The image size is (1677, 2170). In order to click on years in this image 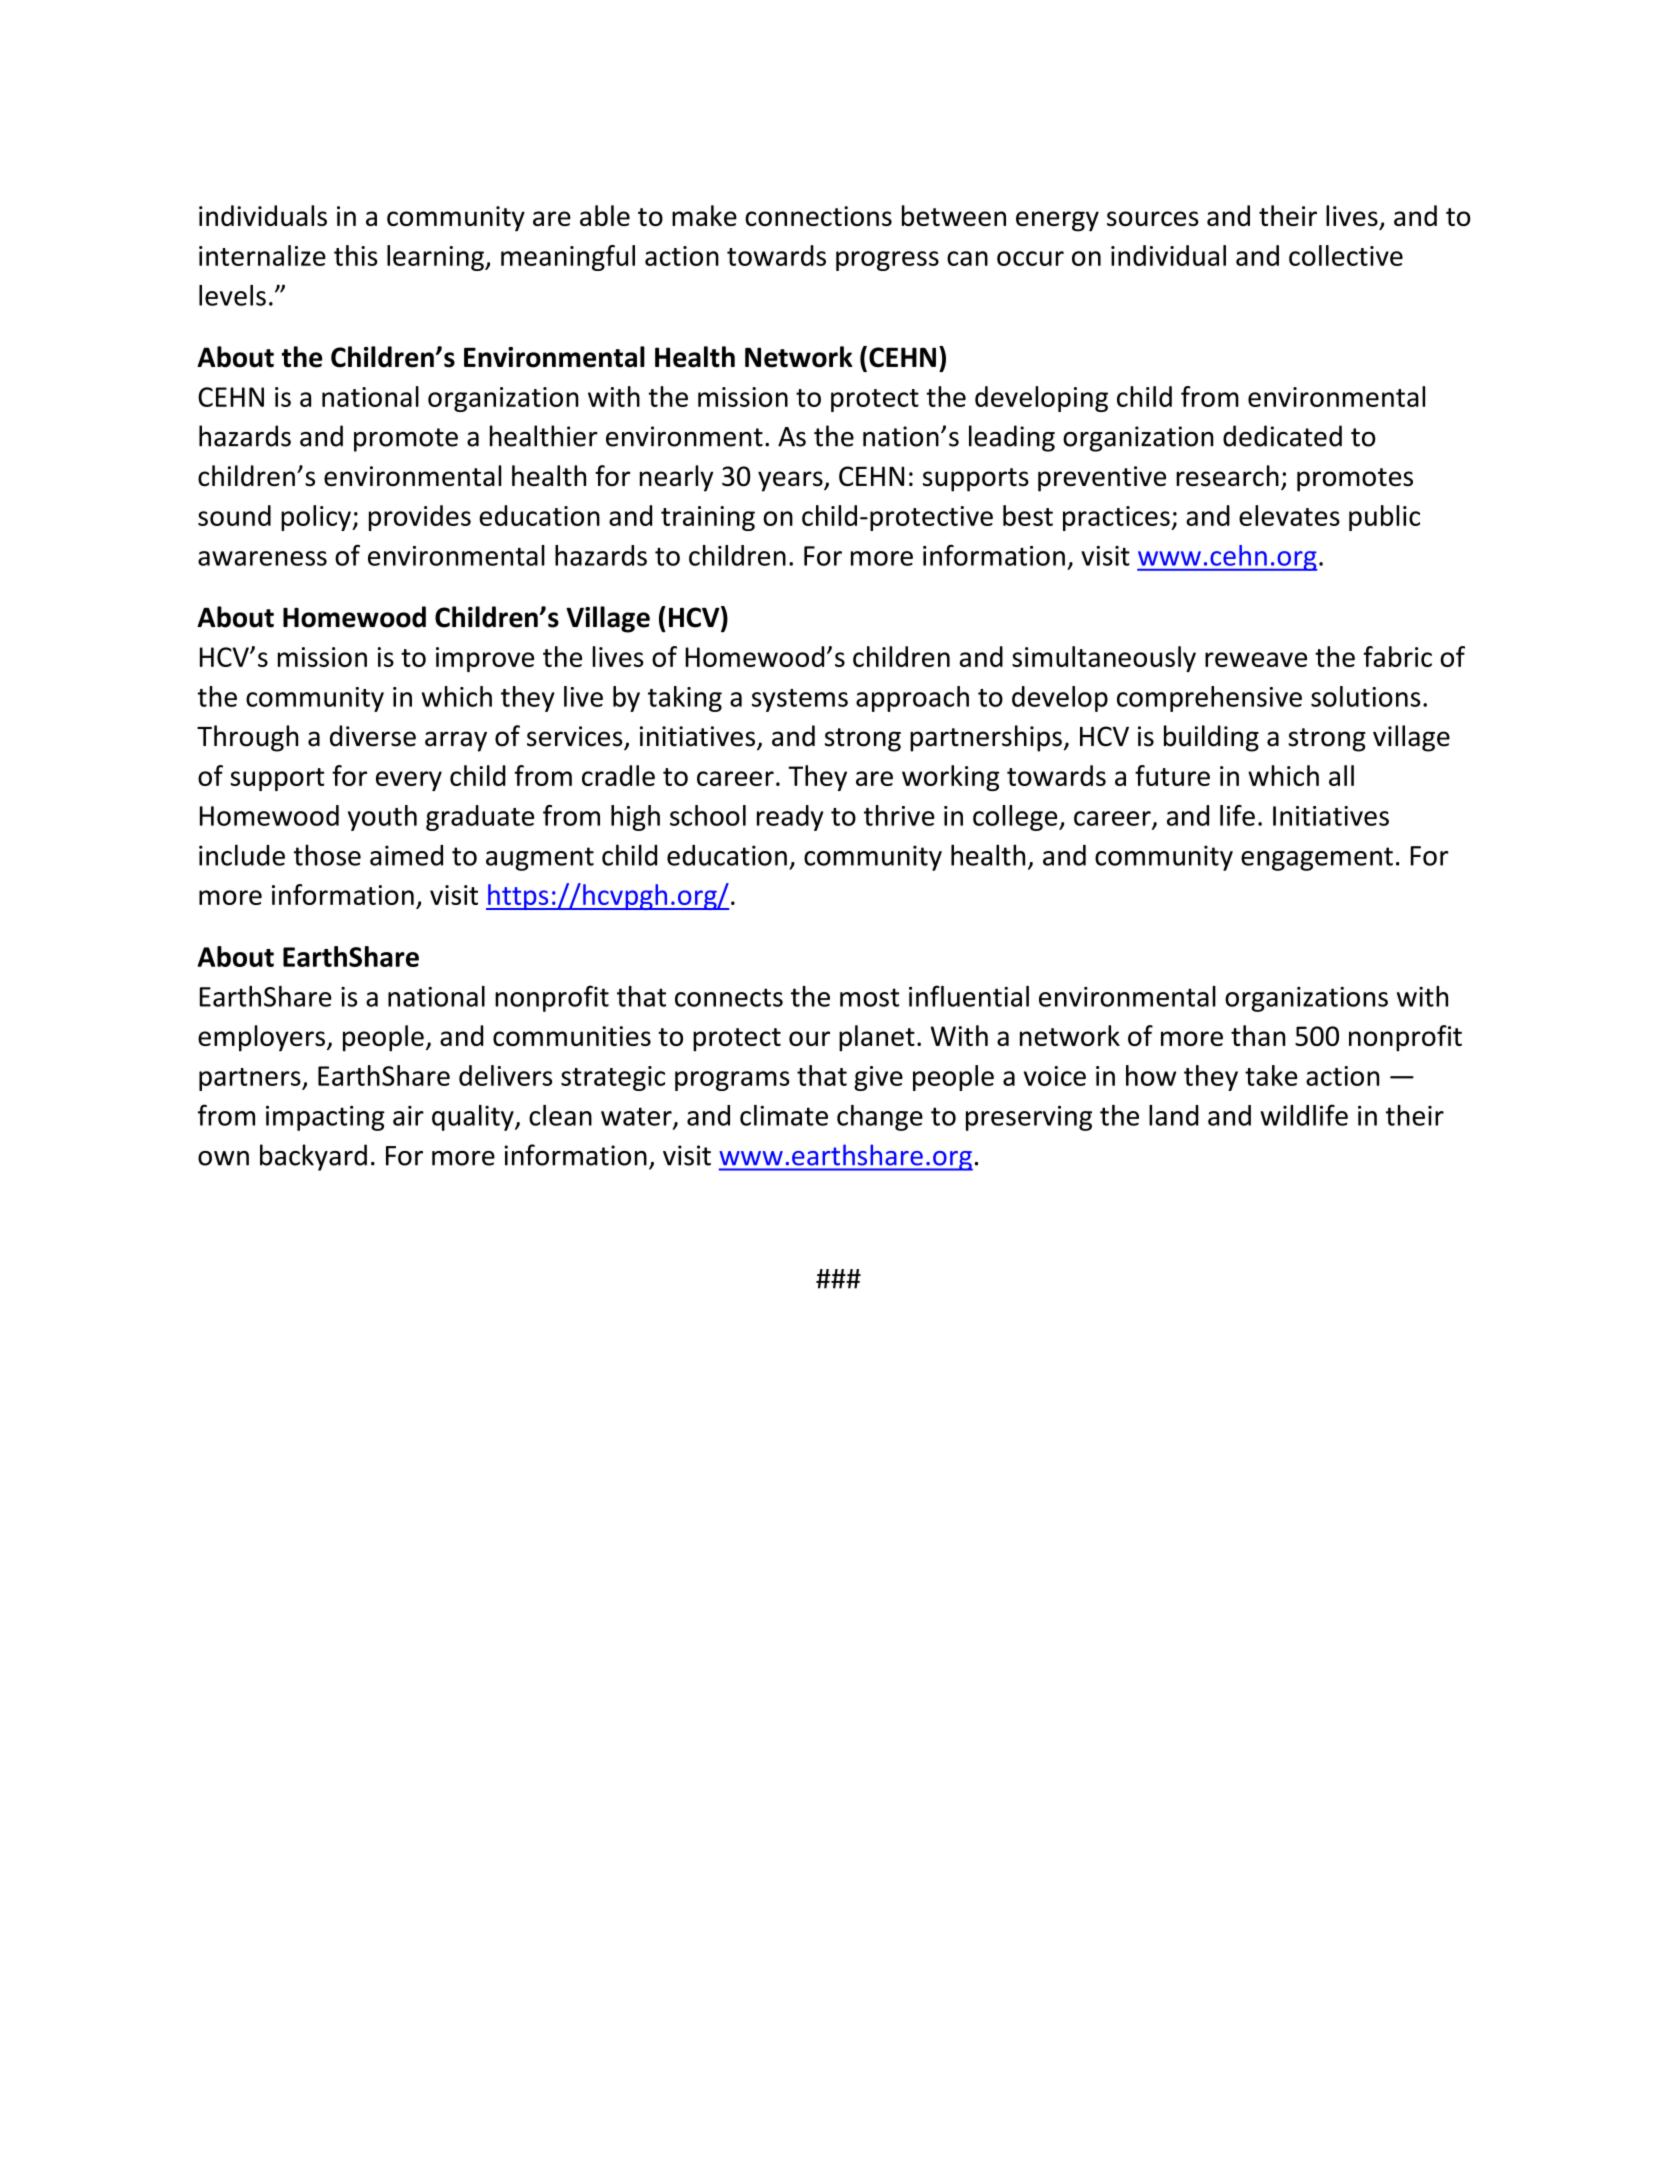, I will do `click(791, 481)`.
